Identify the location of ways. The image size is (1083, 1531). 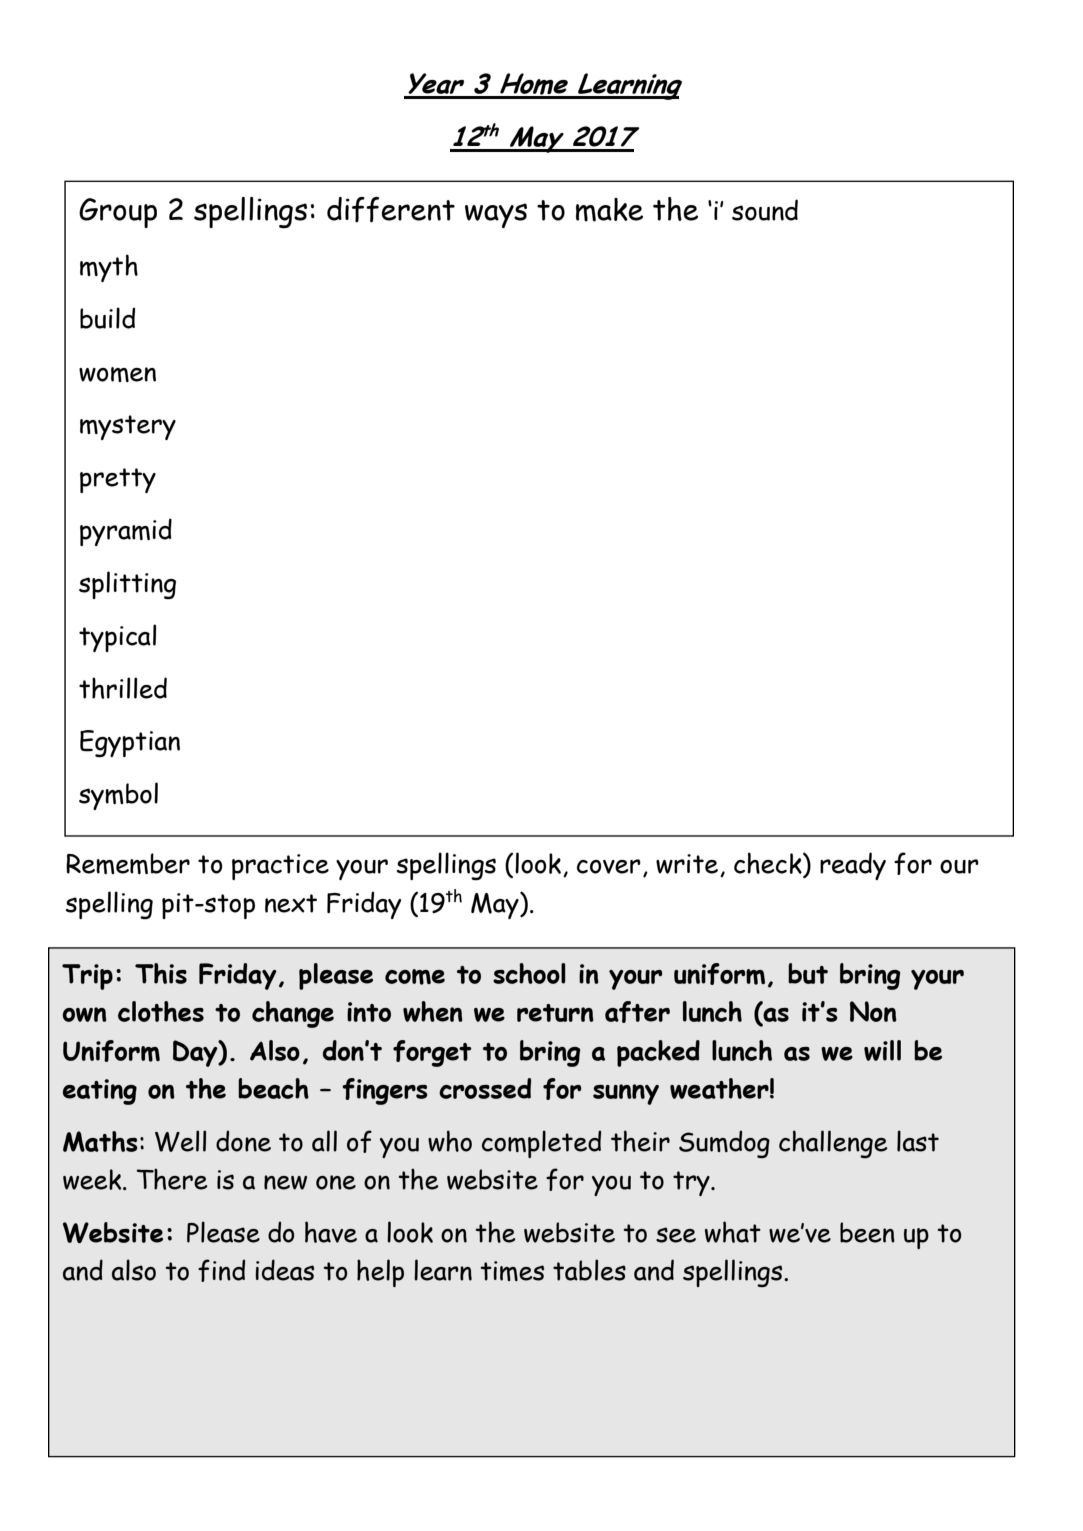
(496, 215).
